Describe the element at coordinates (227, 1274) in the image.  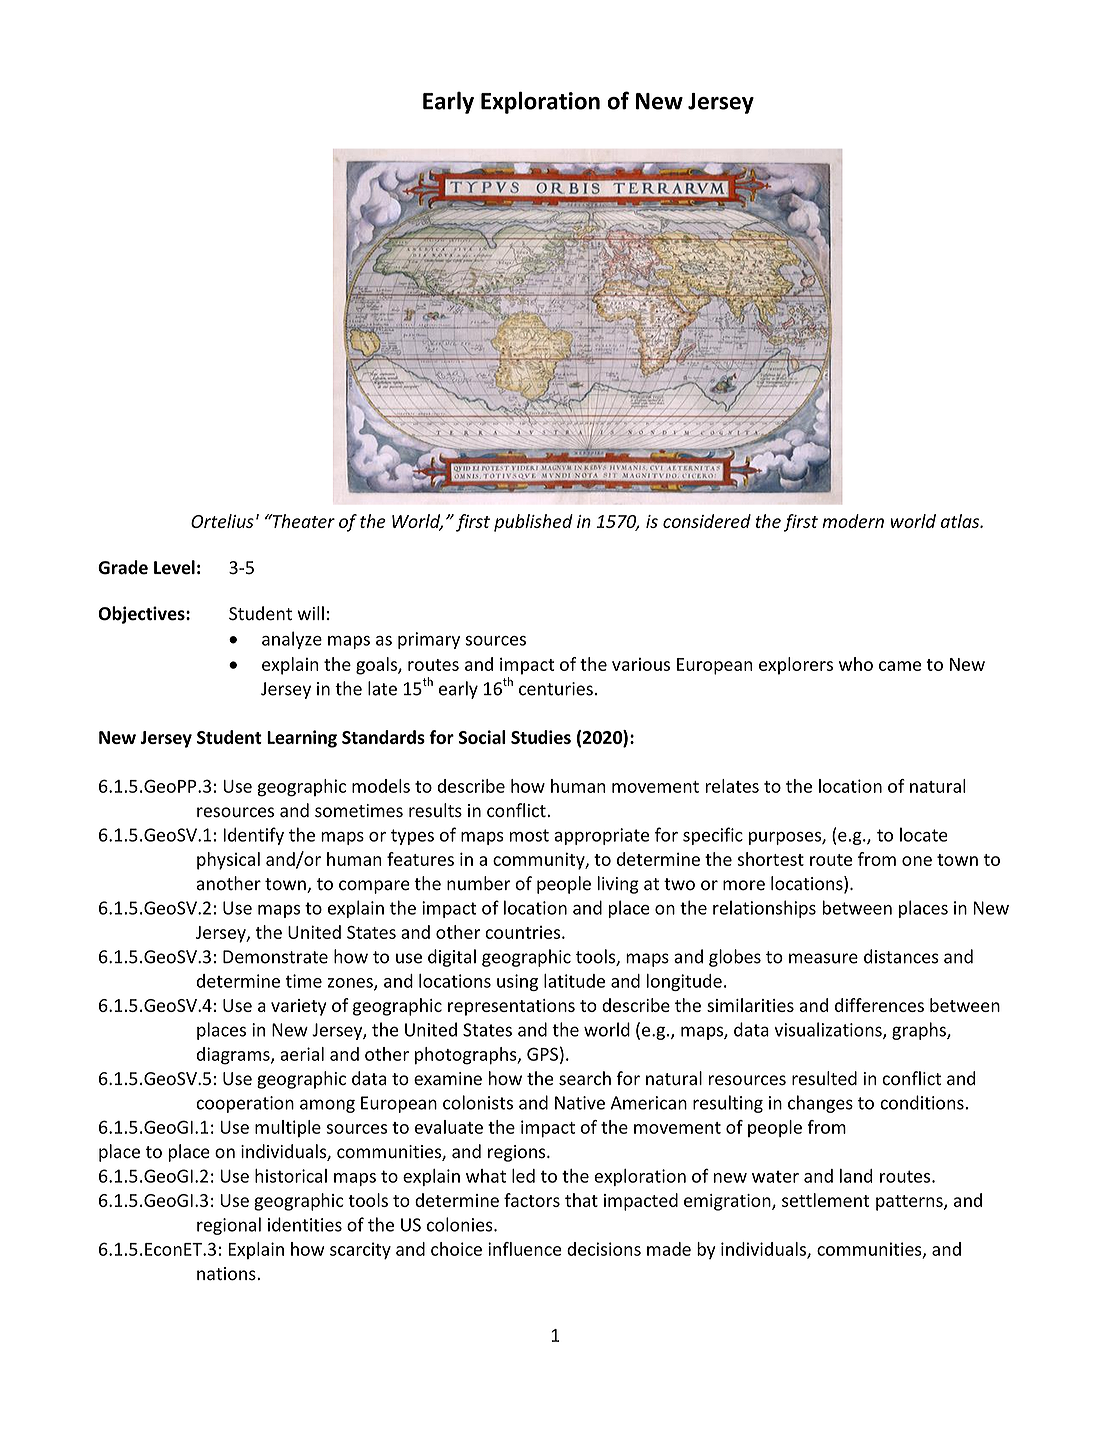
I see `nations` at that location.
